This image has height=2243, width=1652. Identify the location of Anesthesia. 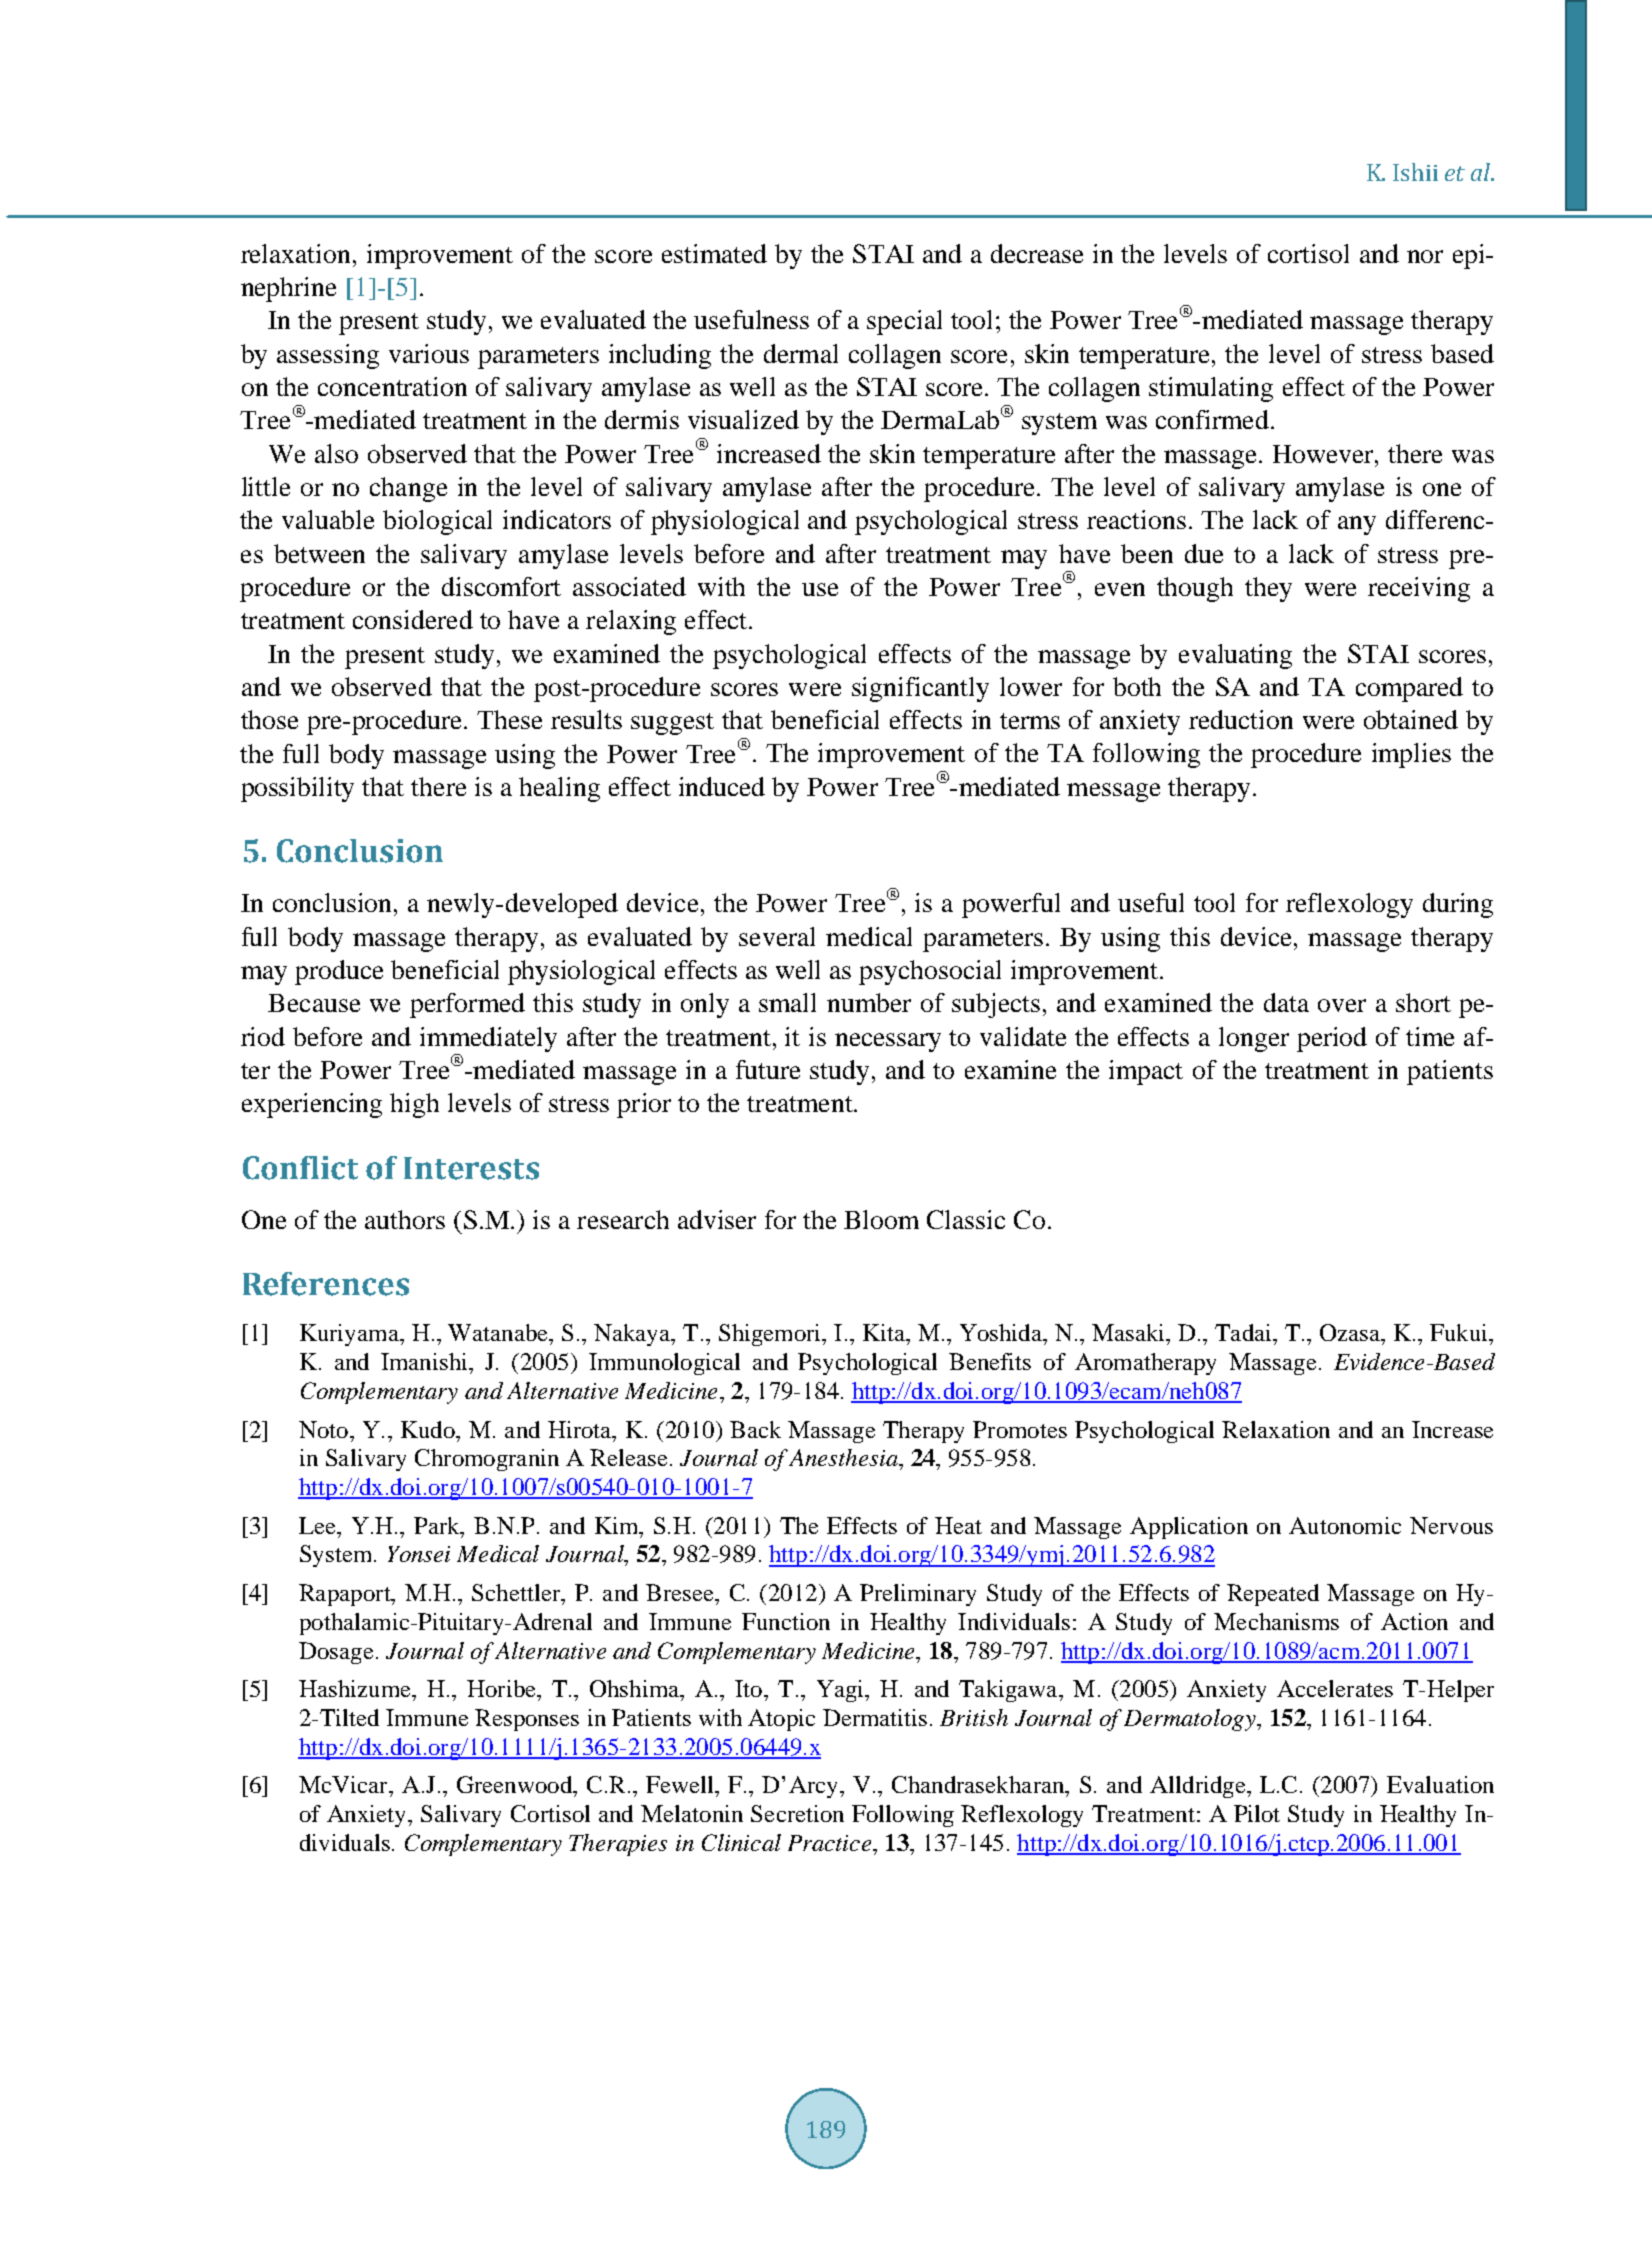
(843, 1457).
